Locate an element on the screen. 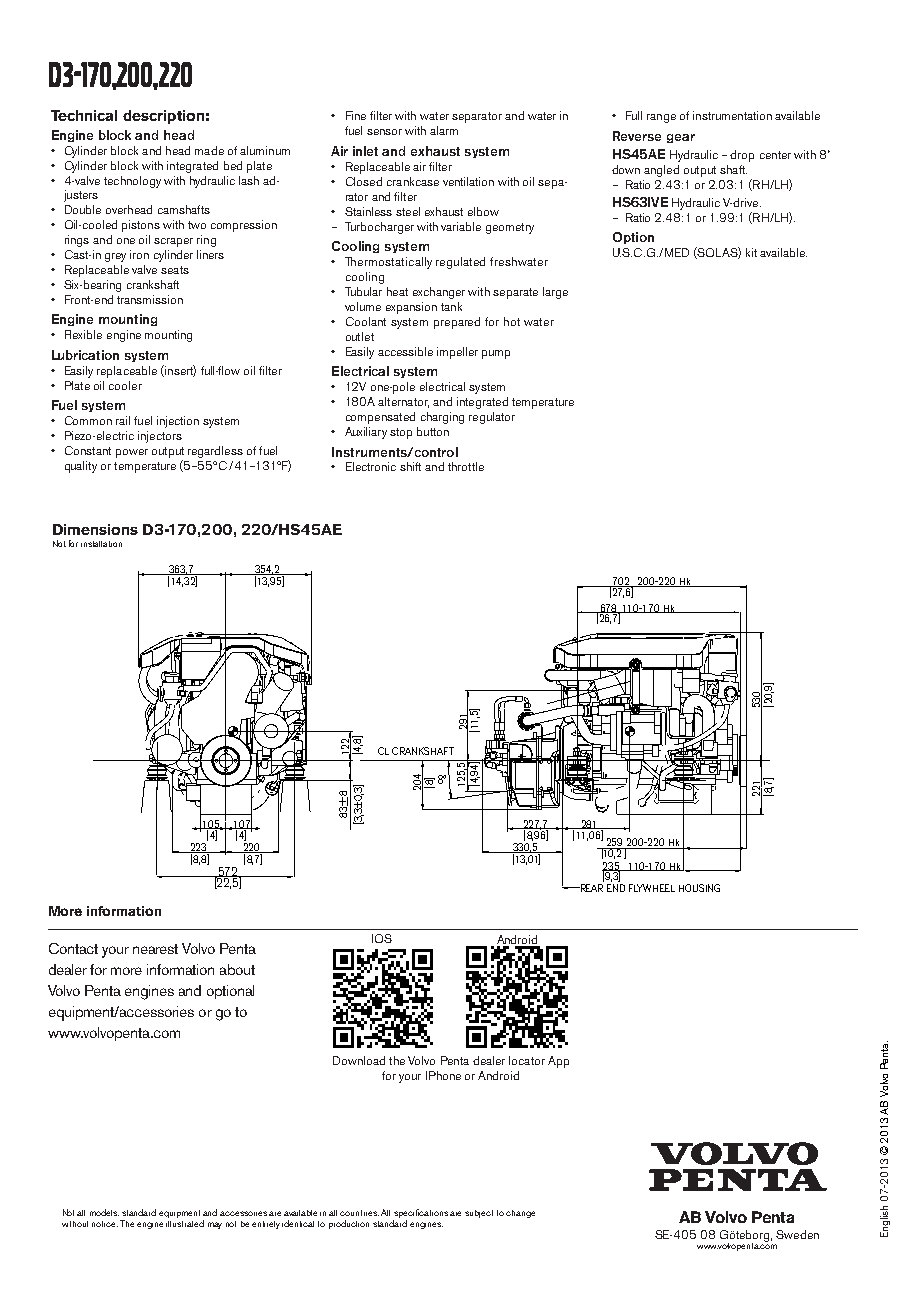 This screenshot has height=1308, width=924. IOS is located at coordinates (382, 938).
